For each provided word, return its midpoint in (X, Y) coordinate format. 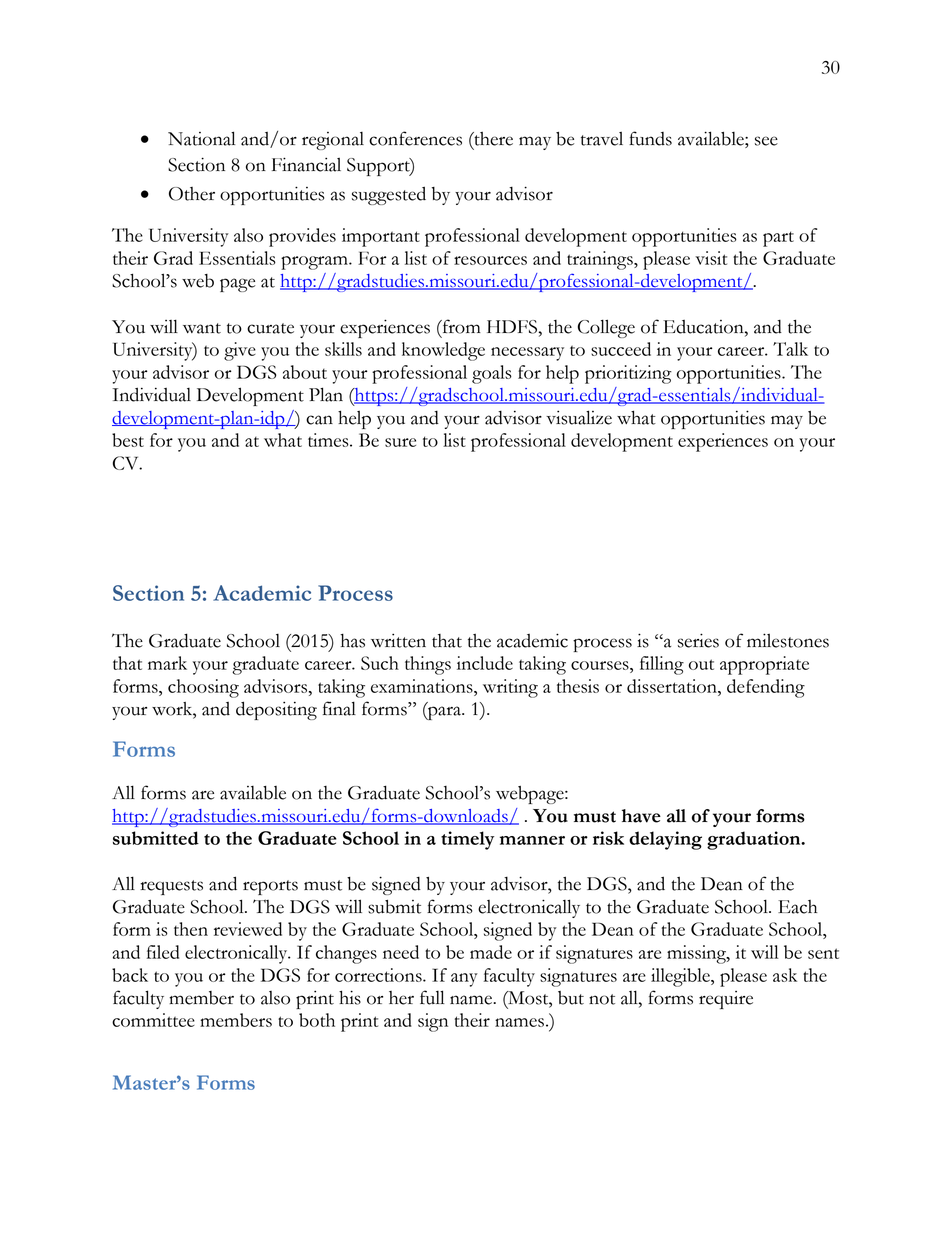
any (464, 980)
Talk (790, 349)
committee (153, 1020)
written (398, 640)
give (240, 351)
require (726, 1000)
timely (467, 840)
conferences (415, 138)
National (202, 138)
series (698, 640)
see (766, 141)
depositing (276, 710)
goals (492, 374)
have (641, 816)
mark (167, 663)
